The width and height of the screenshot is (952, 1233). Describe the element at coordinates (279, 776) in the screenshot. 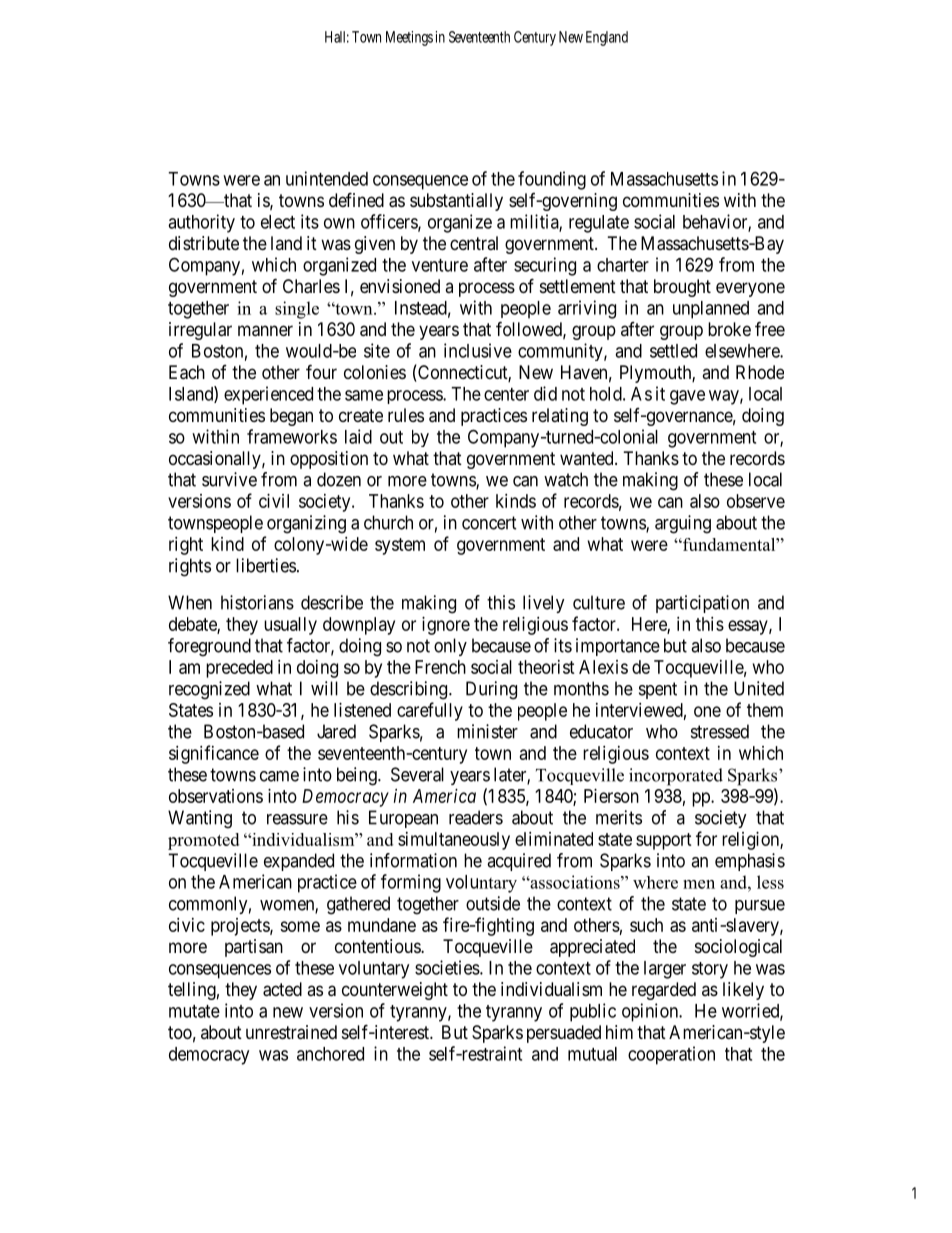

I see `came` at that location.
